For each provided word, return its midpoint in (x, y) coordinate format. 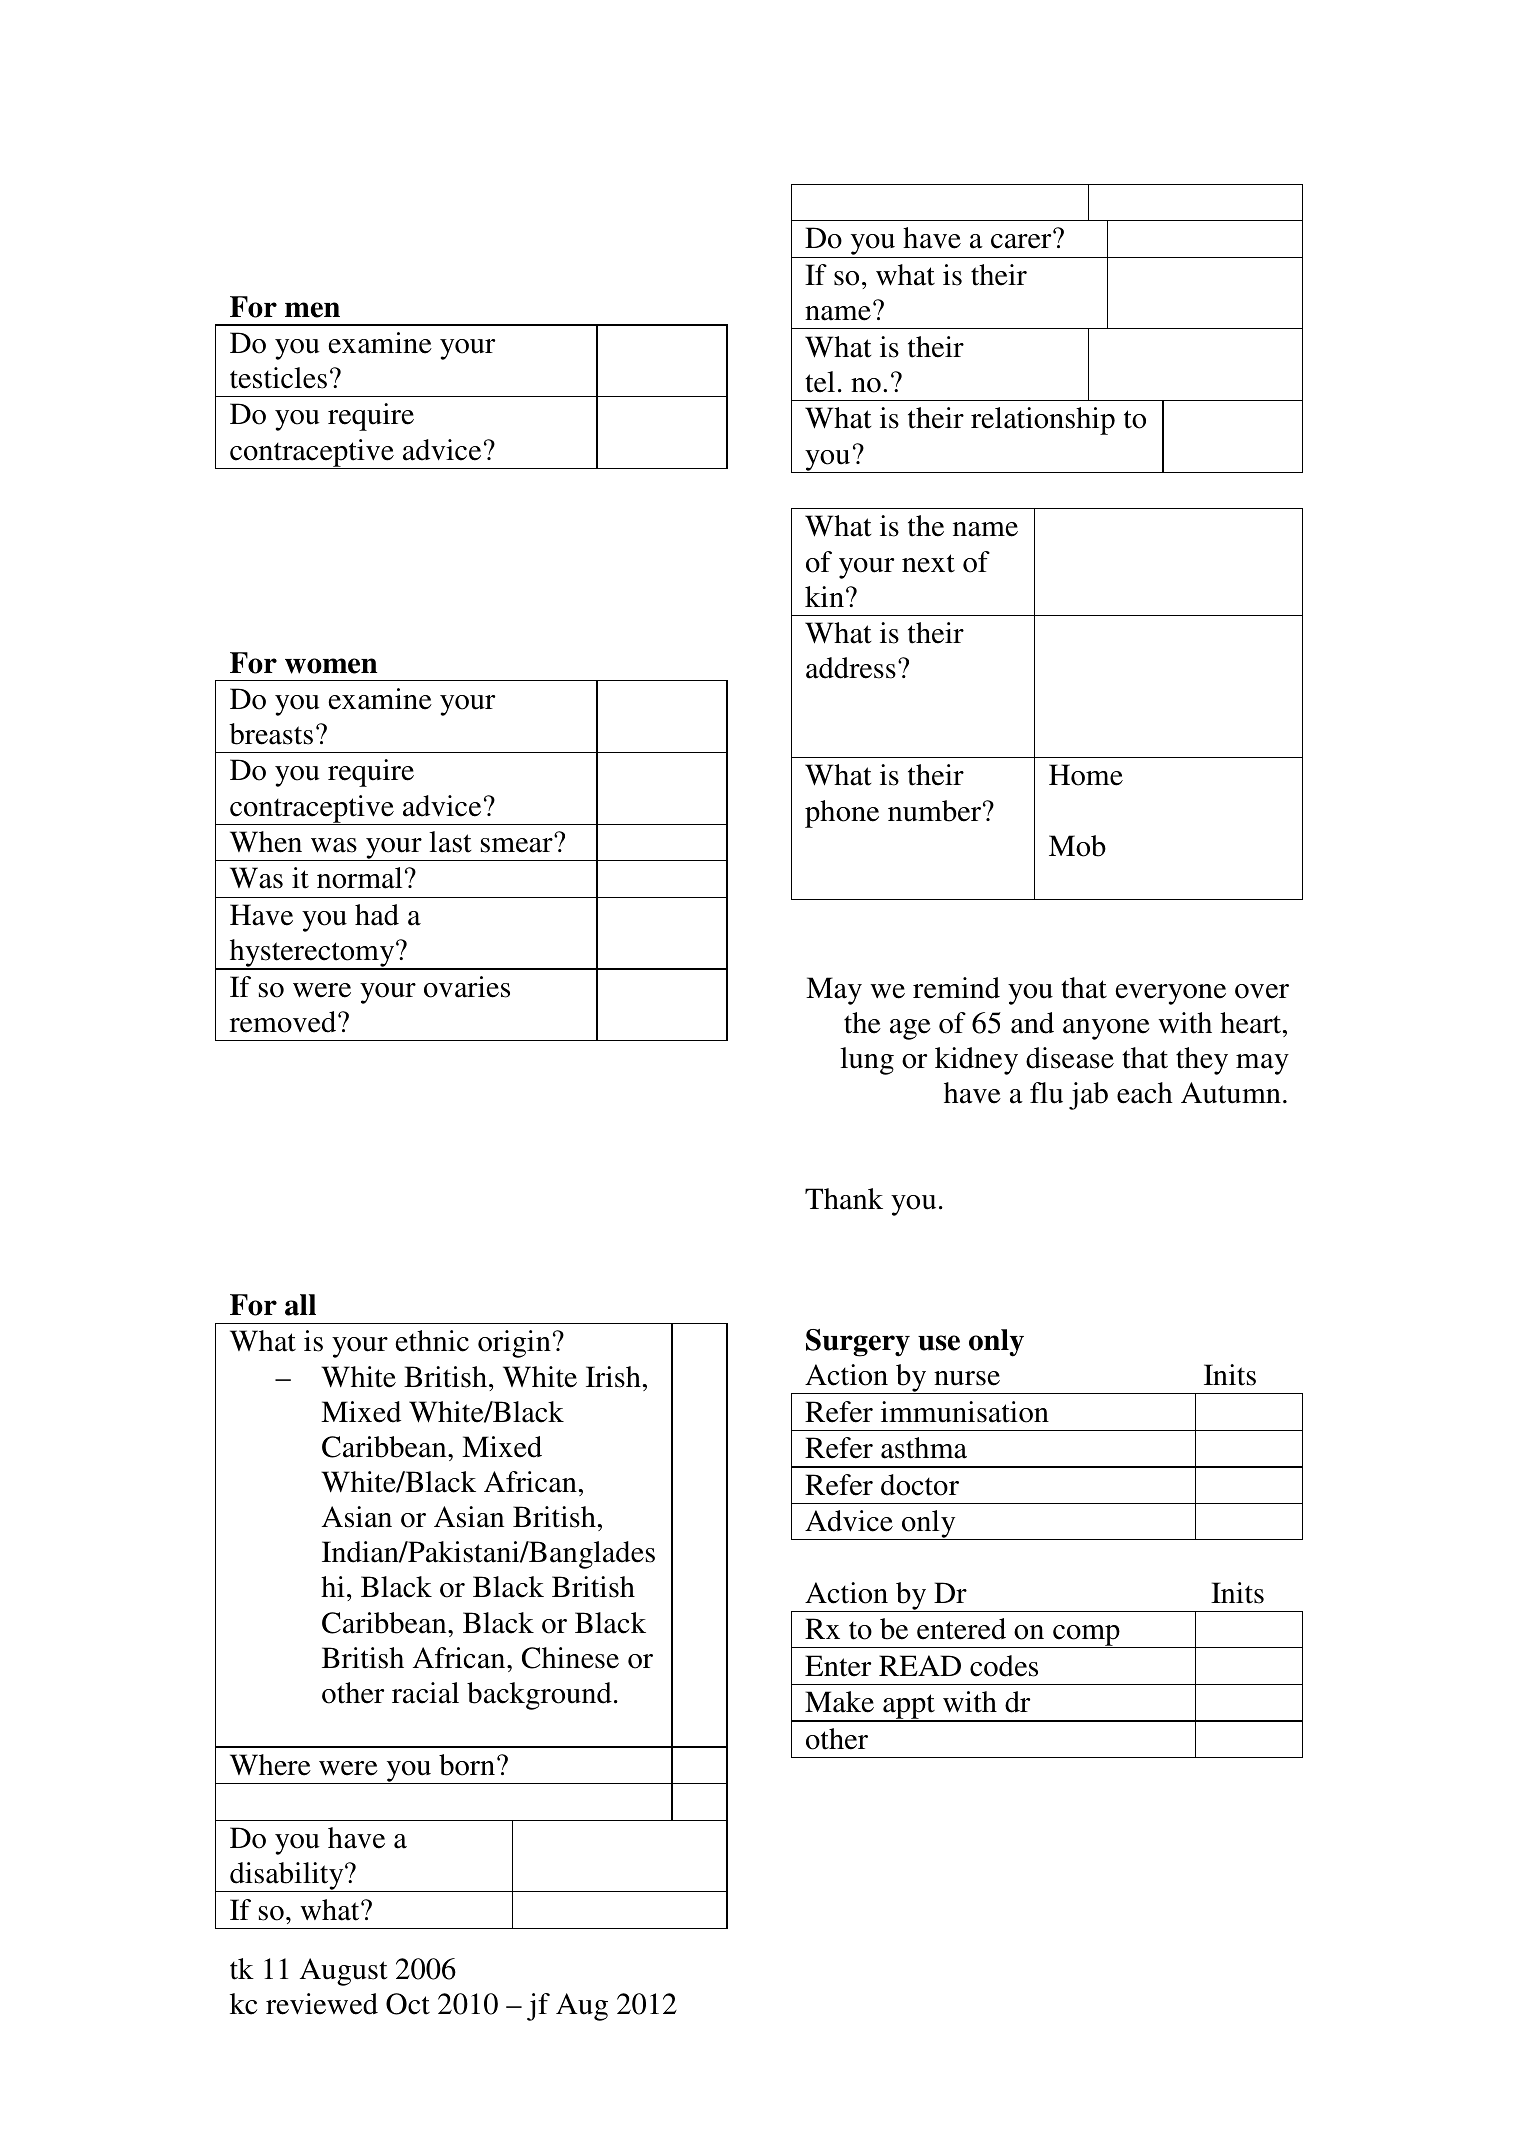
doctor (920, 1485)
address (851, 668)
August (343, 1972)
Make (839, 1702)
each (1145, 1093)
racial (425, 1693)
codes (1004, 1666)
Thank (844, 1199)
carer (1022, 240)
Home (1086, 775)
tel (820, 382)
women (331, 666)
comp (1086, 1636)
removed (284, 1022)
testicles (278, 378)
